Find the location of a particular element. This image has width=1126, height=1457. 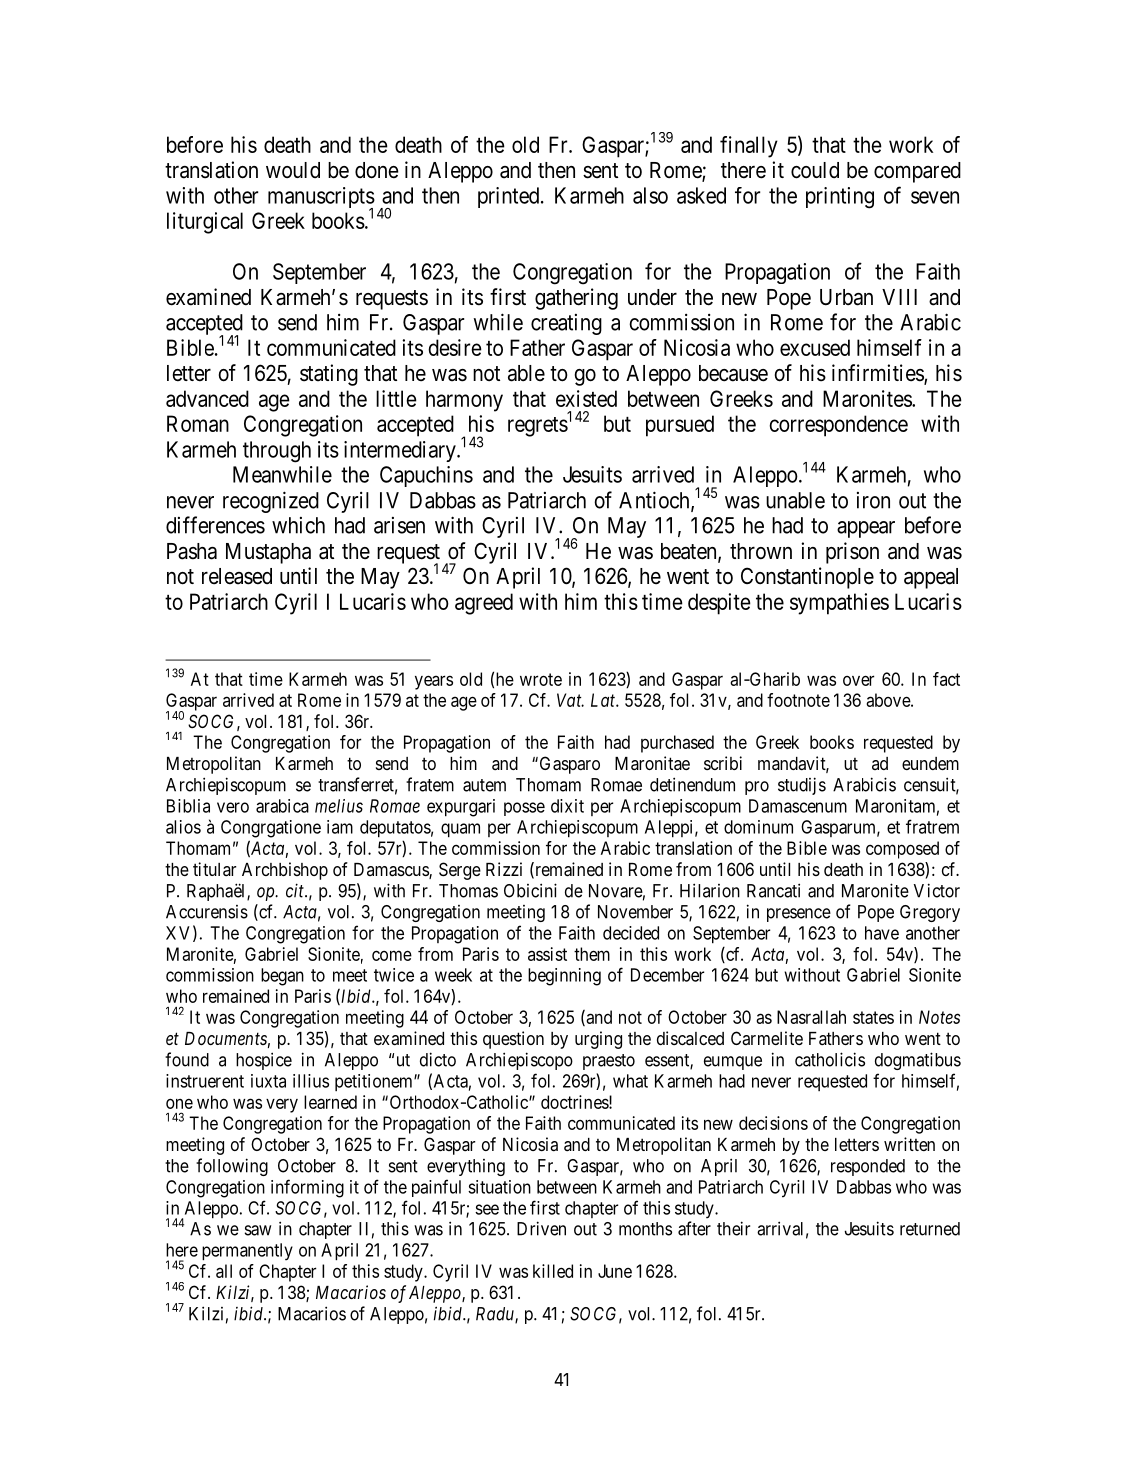

printed is located at coordinates (510, 197).
